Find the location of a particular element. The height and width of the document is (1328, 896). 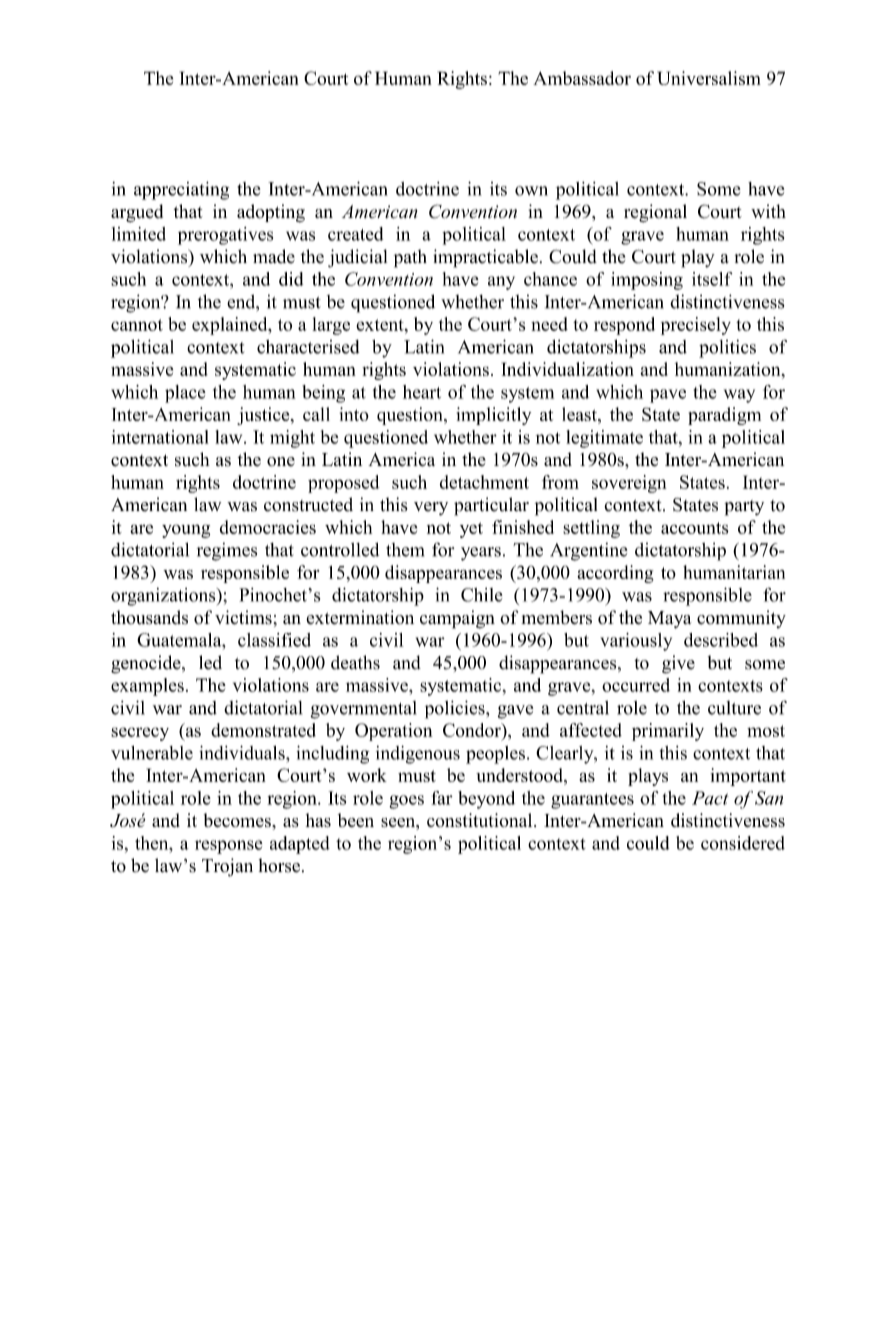

appreciating is located at coordinates (181, 190).
